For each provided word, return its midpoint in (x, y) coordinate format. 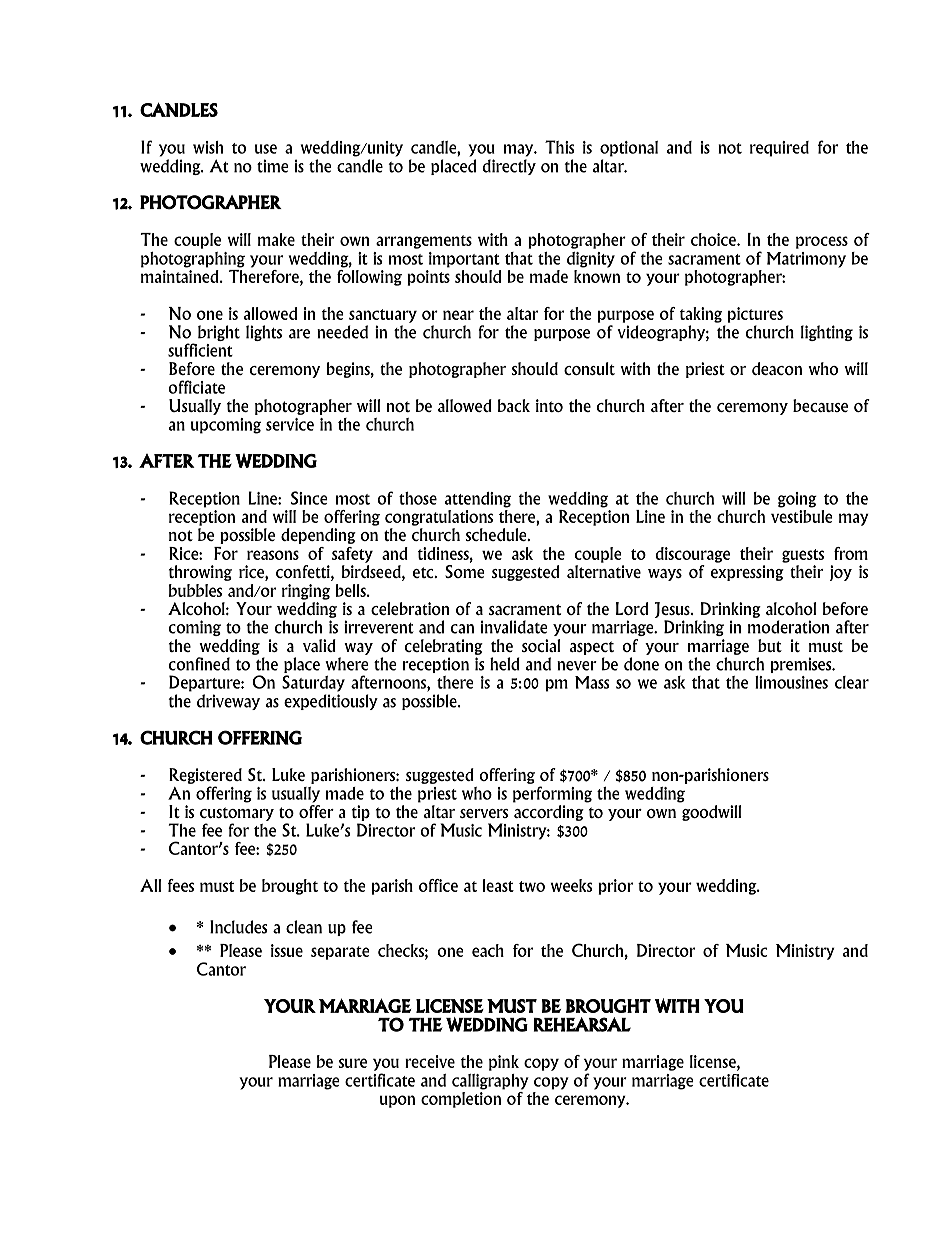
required (779, 149)
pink (504, 1063)
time (273, 166)
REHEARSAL (582, 1024)
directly (509, 167)
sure (353, 1063)
